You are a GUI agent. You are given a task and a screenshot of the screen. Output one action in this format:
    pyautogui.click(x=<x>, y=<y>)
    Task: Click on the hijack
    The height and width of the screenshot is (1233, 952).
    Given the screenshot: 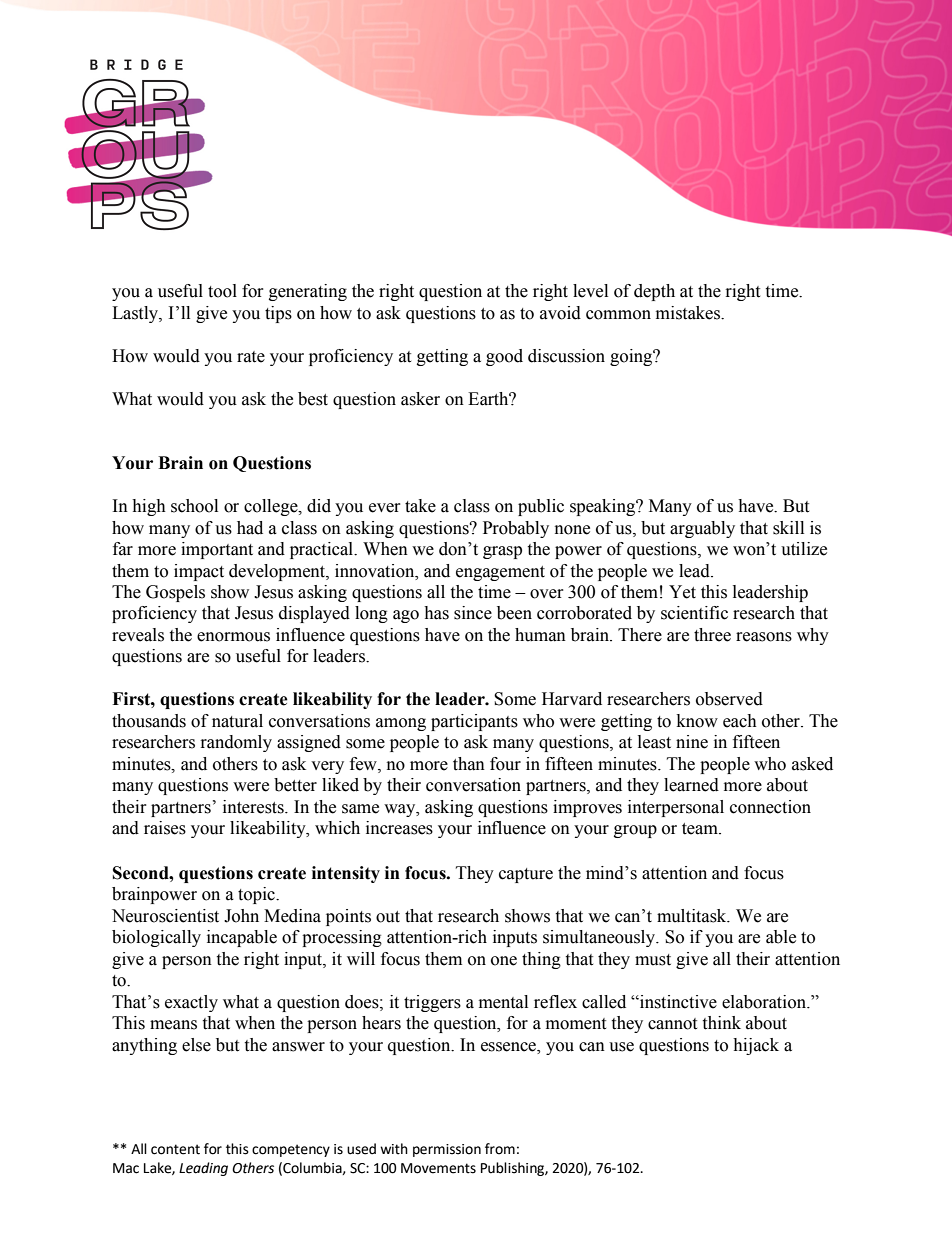 What is the action you would take?
    pyautogui.click(x=756, y=1046)
